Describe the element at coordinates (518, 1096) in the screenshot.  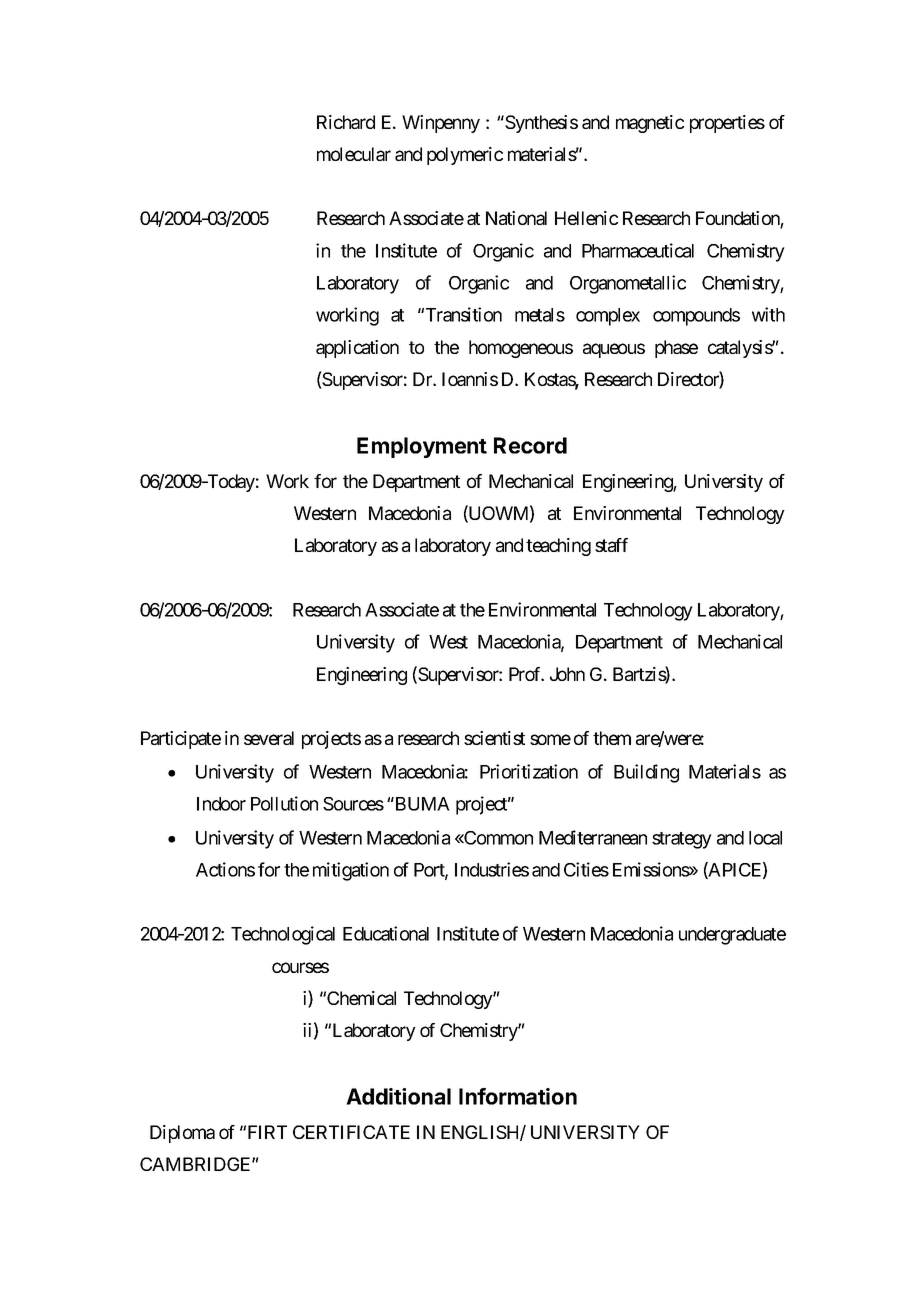
I see `Information` at that location.
